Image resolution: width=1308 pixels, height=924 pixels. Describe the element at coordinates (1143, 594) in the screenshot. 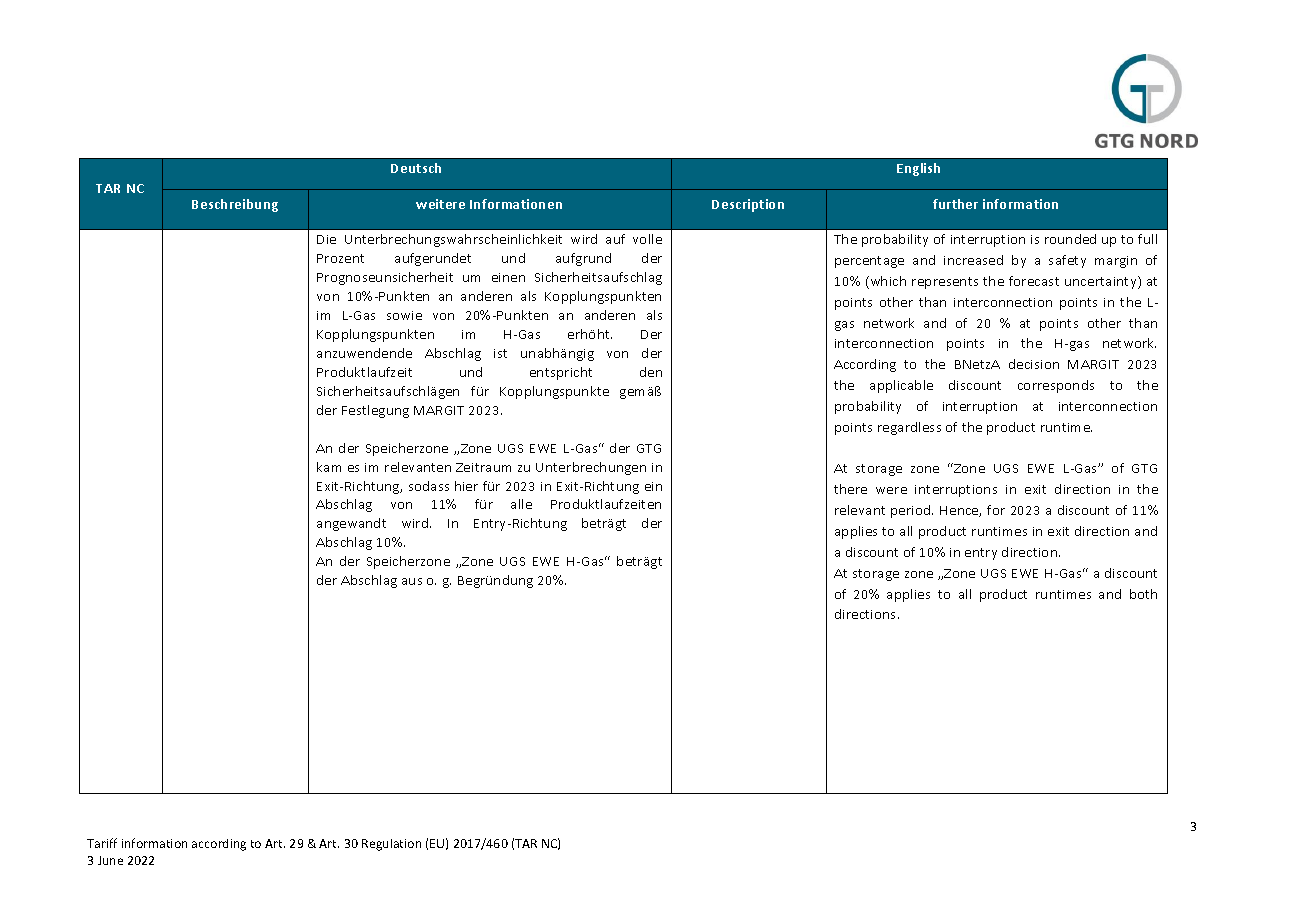

I see `both` at that location.
